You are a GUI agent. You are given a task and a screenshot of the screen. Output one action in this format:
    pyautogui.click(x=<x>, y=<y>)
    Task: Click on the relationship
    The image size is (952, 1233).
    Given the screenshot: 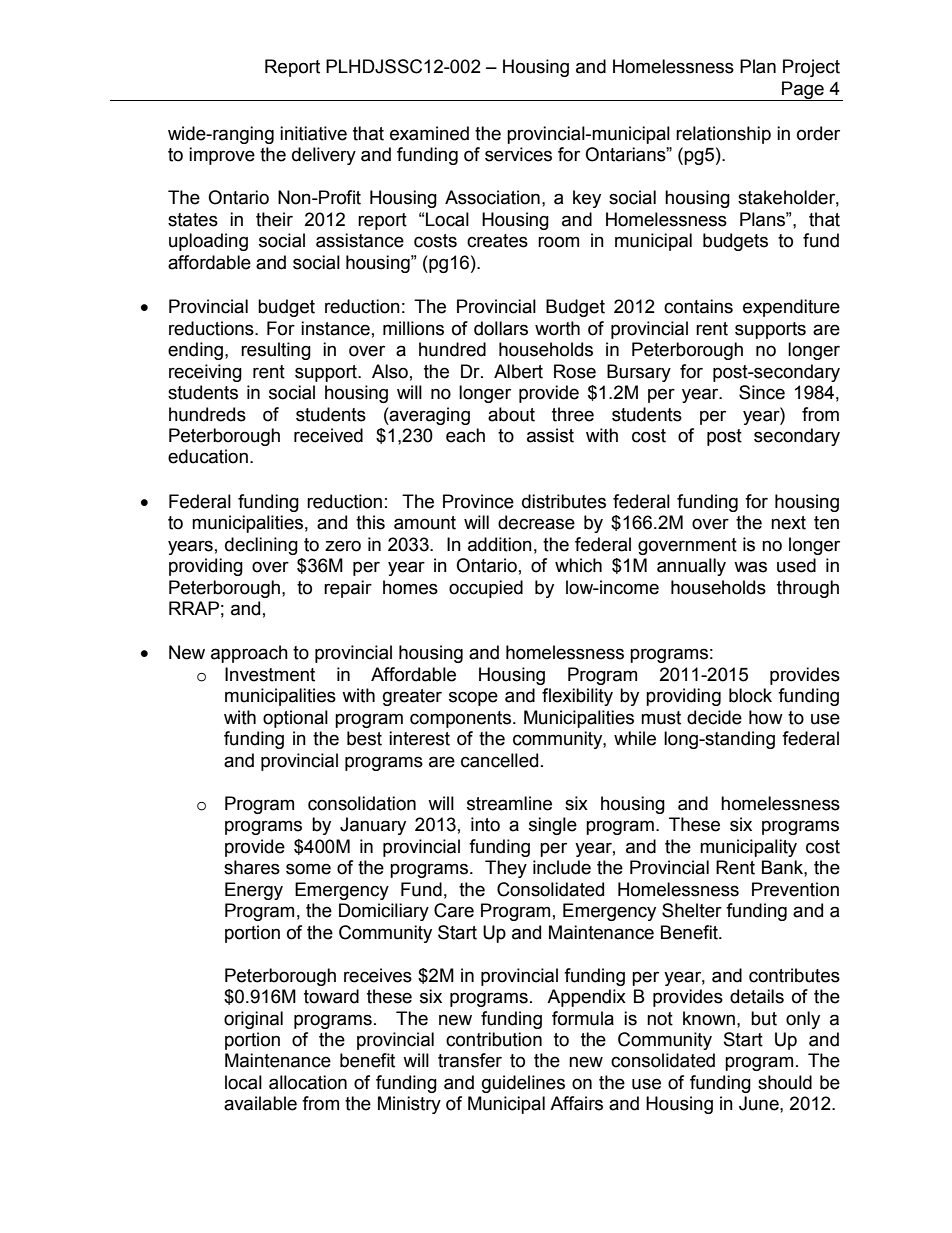 What is the action you would take?
    pyautogui.click(x=723, y=135)
